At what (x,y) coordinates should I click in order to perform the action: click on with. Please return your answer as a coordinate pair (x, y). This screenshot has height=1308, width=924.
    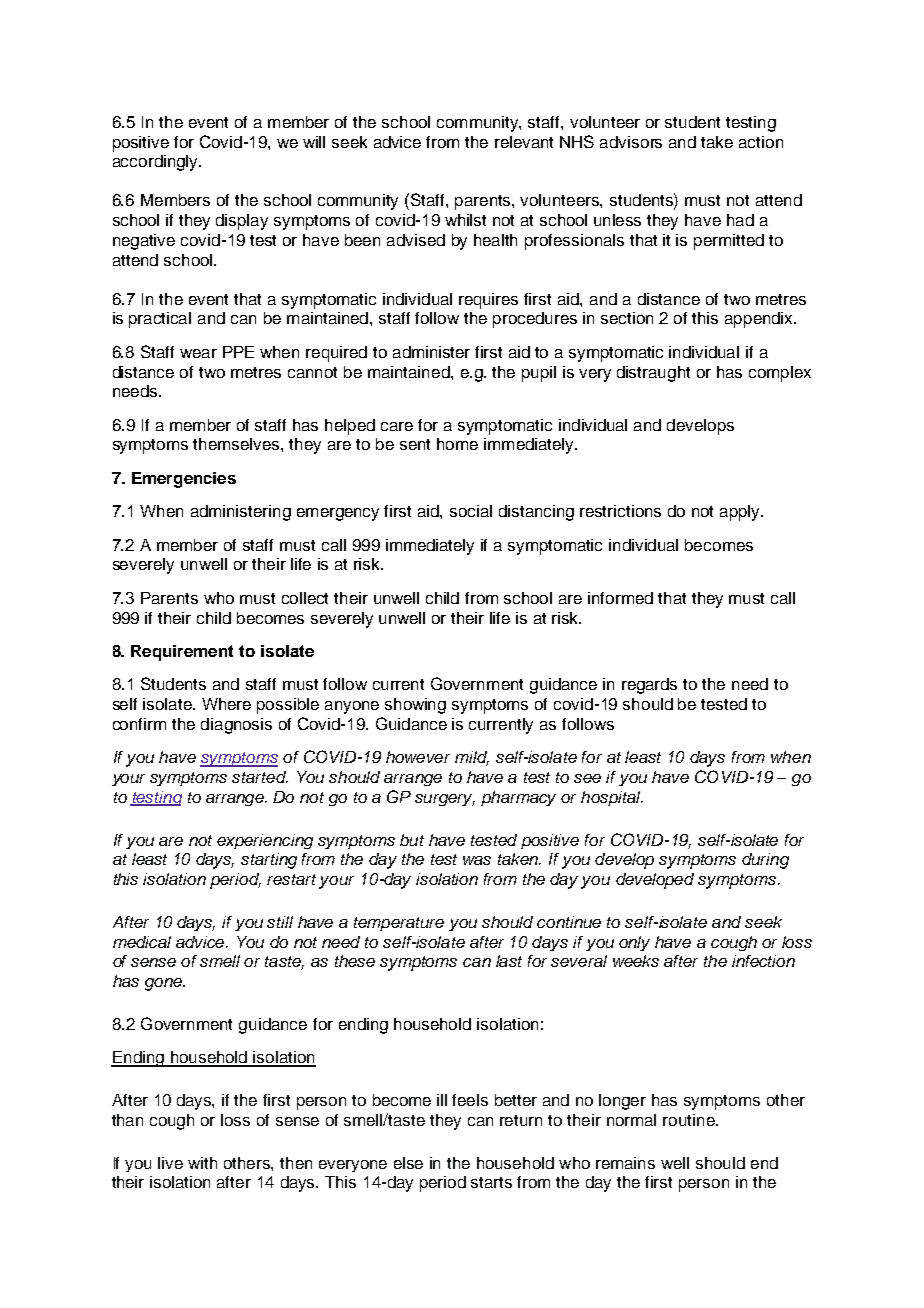
    Looking at the image, I should click on (202, 1163).
